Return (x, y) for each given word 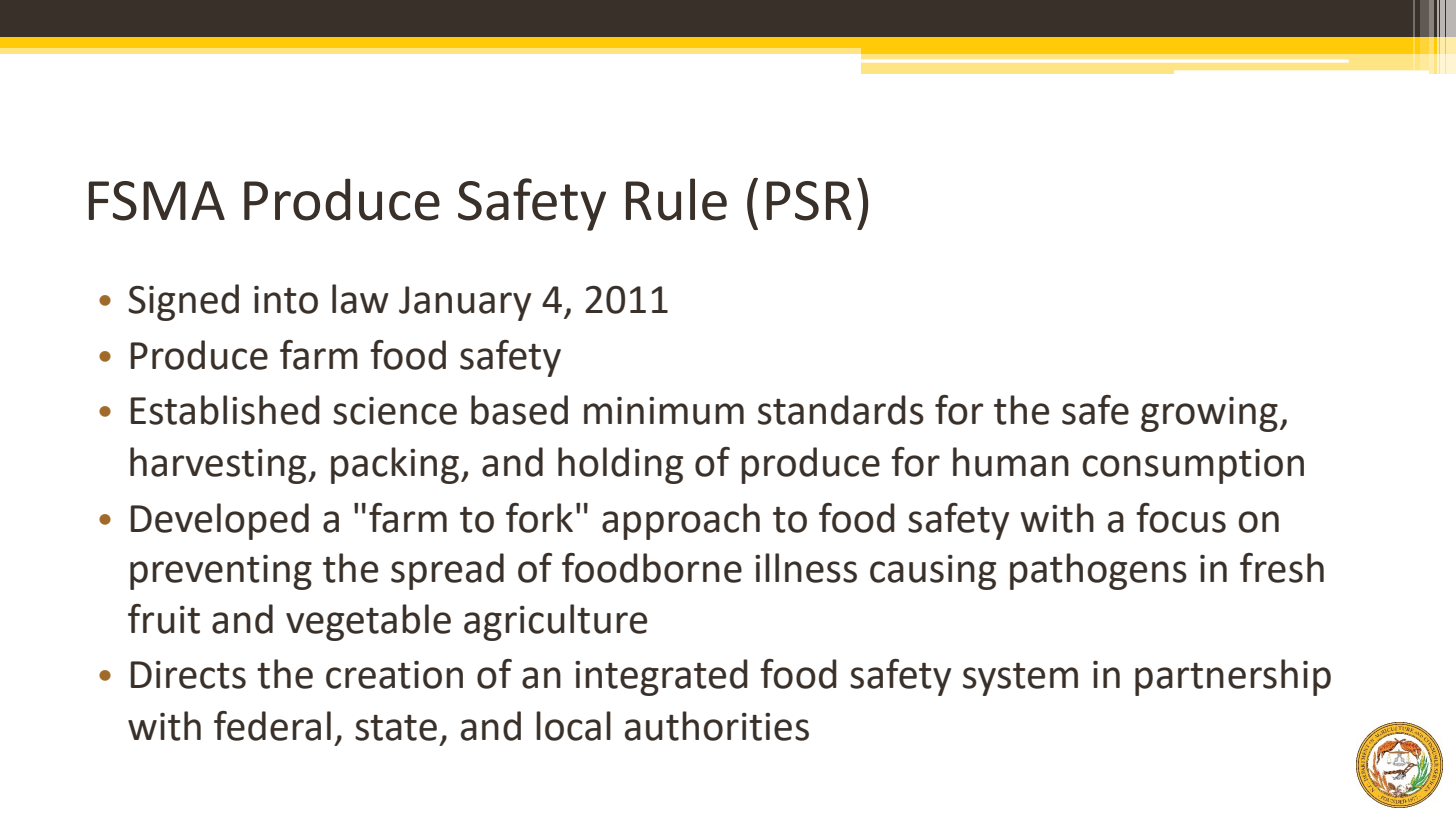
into (286, 300)
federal (272, 726)
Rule (676, 199)
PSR (809, 201)
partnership (1233, 677)
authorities (717, 726)
